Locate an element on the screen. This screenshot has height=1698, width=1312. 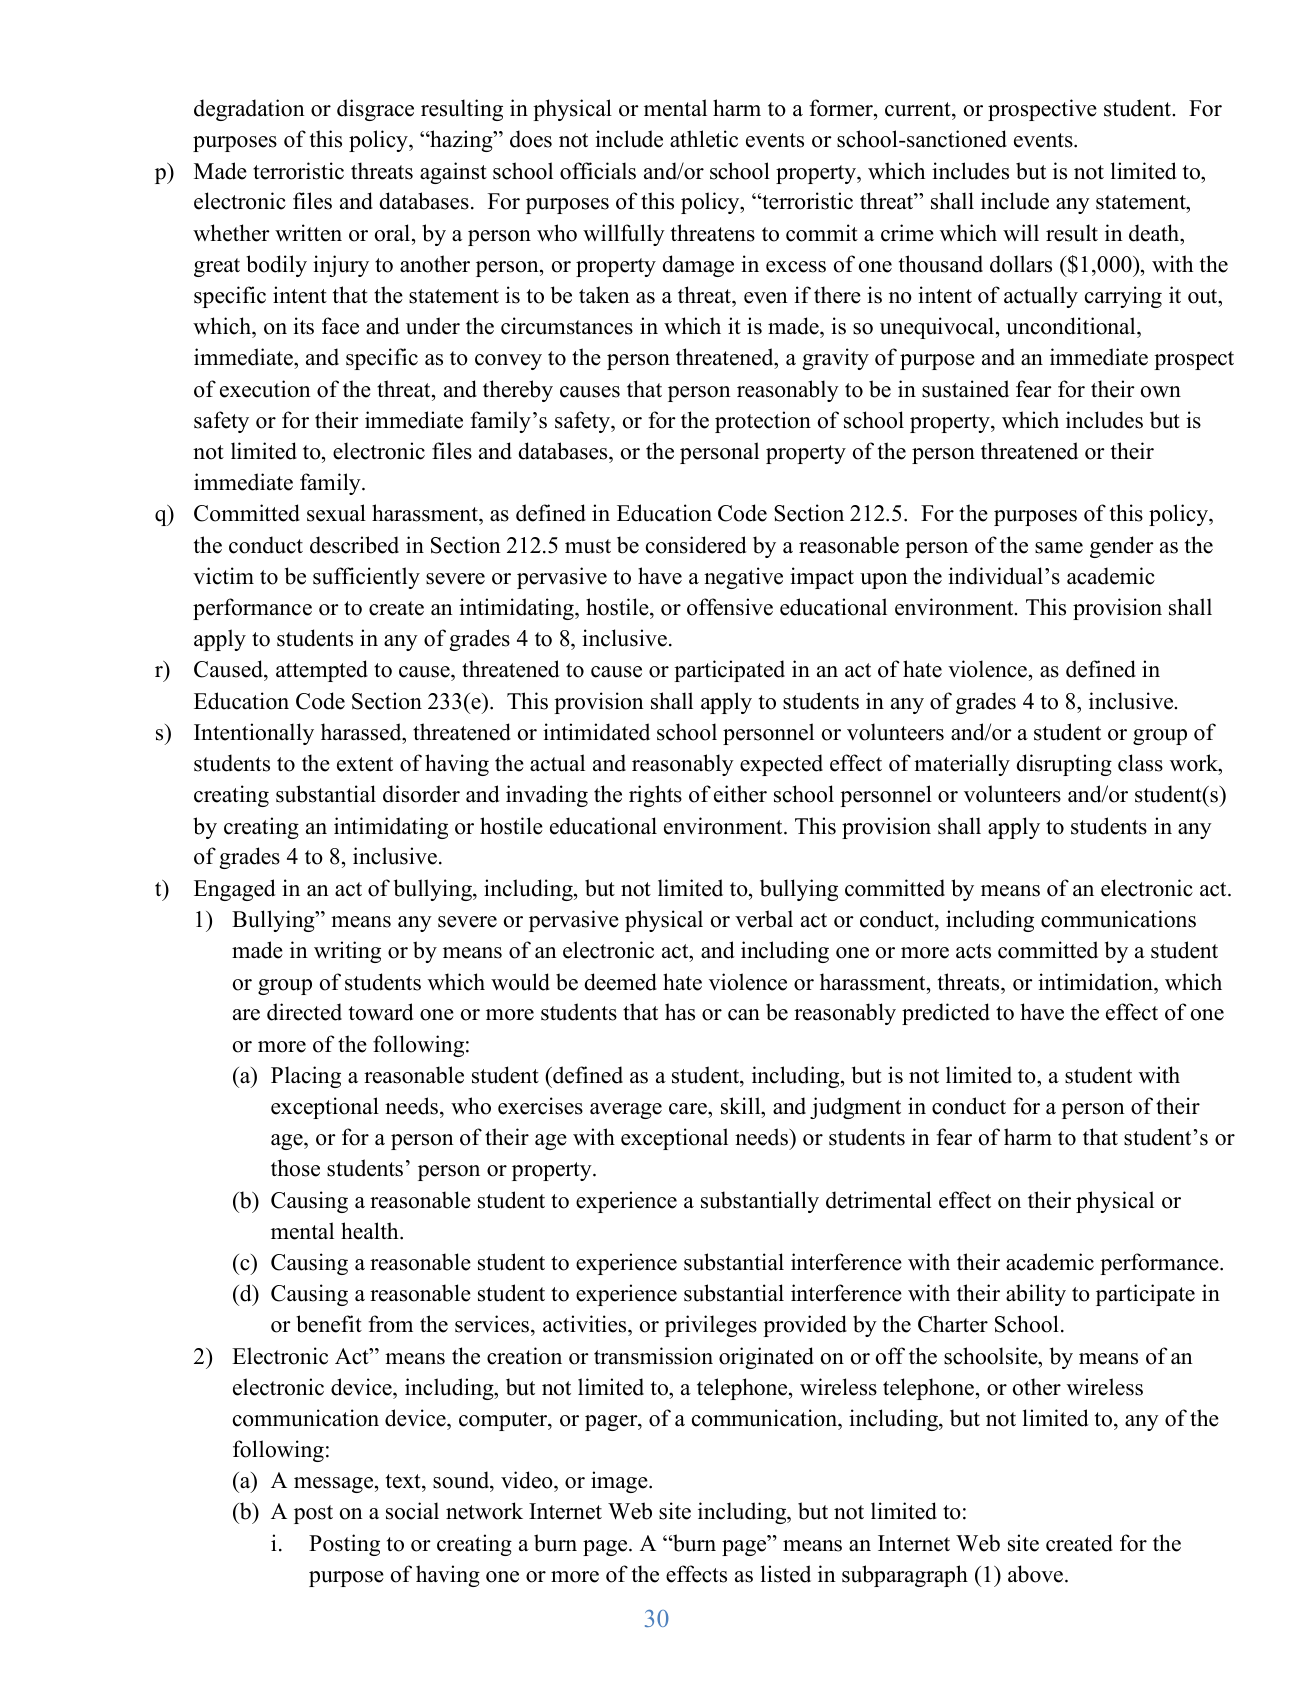
disrupting is located at coordinates (1064, 765).
